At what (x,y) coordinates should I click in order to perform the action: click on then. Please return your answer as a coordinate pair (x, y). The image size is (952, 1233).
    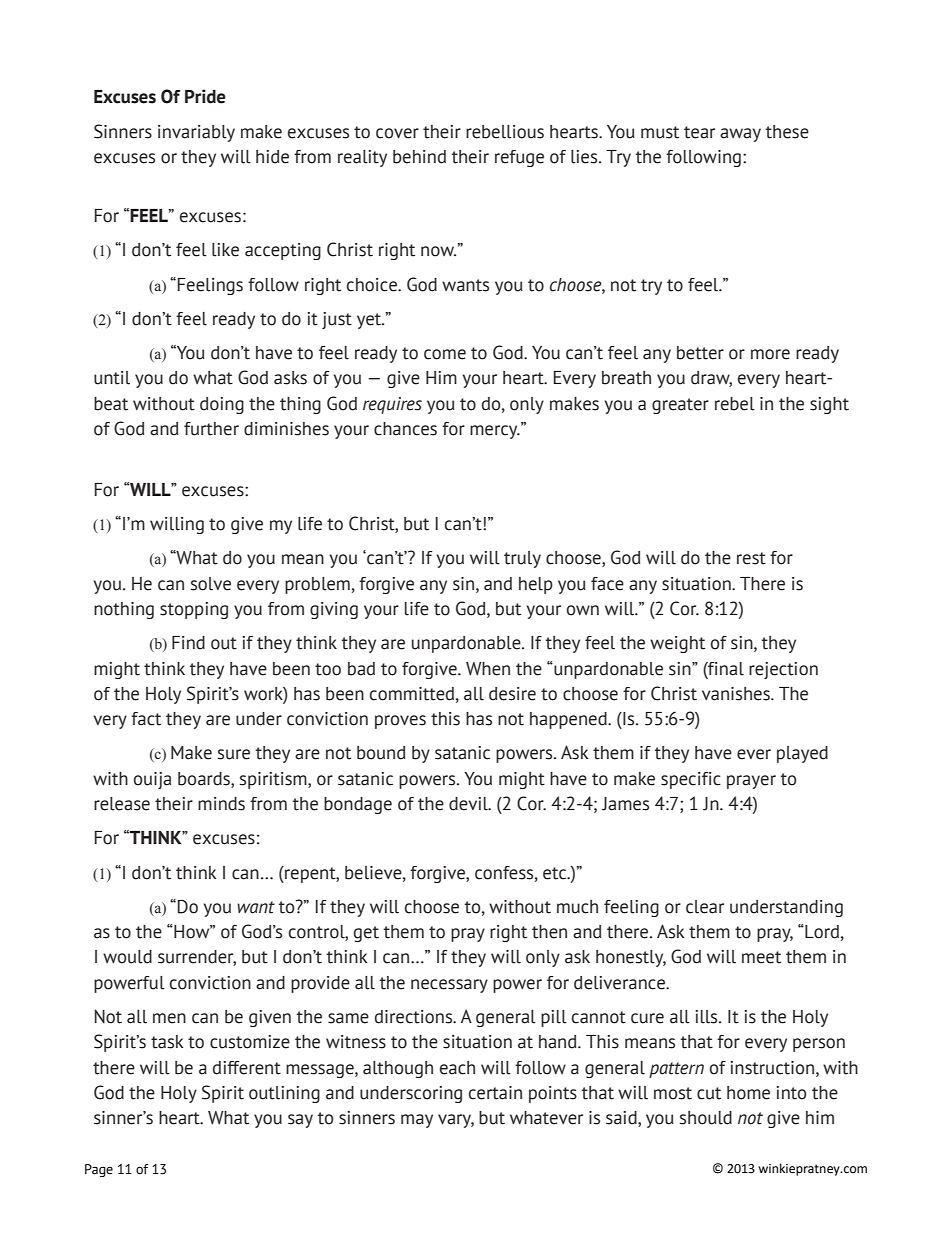
    Looking at the image, I should click on (549, 932).
